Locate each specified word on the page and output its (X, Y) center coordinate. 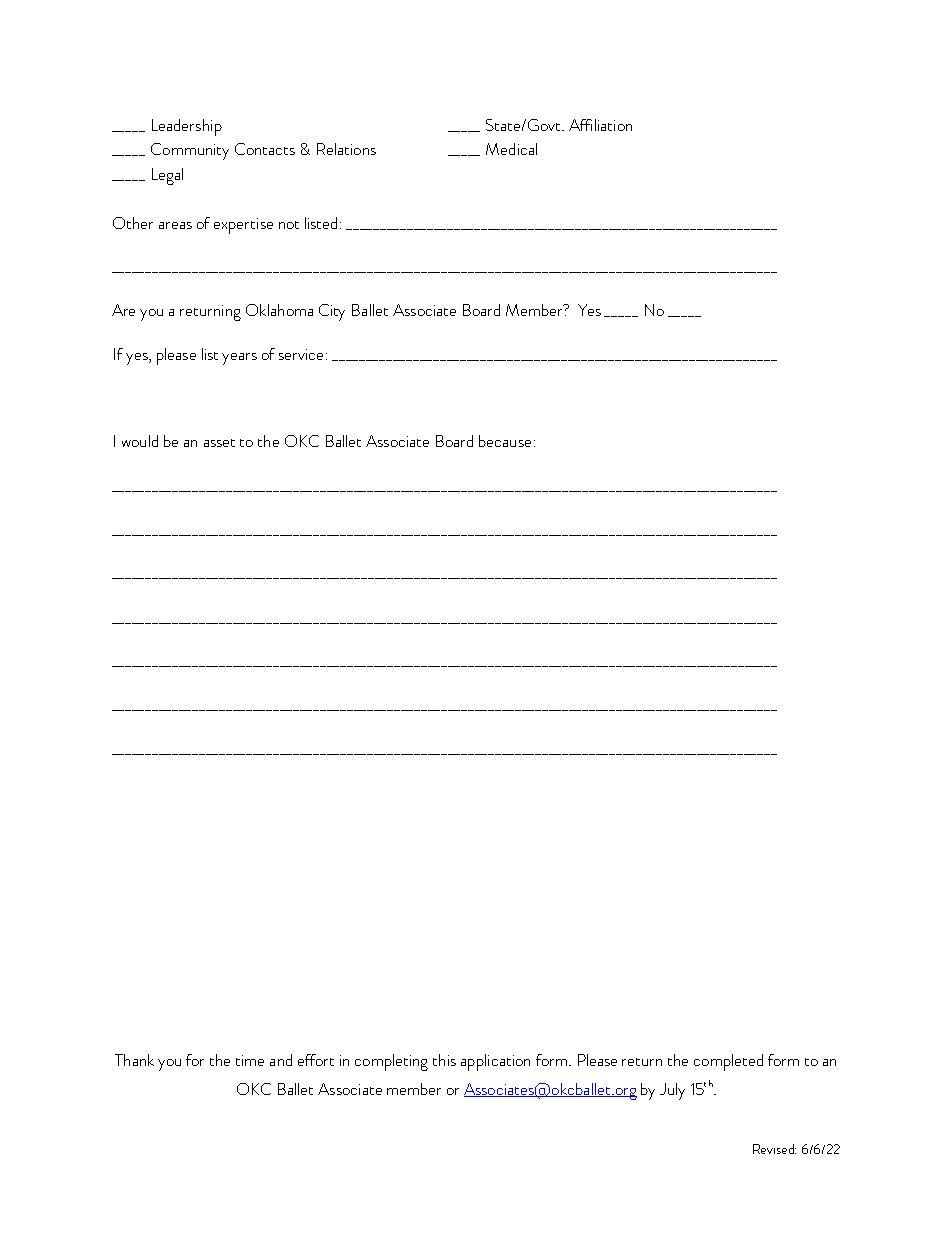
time (250, 1060)
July (672, 1091)
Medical (511, 149)
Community (190, 151)
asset (219, 443)
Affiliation (600, 125)
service (303, 354)
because (505, 441)
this (444, 1060)
